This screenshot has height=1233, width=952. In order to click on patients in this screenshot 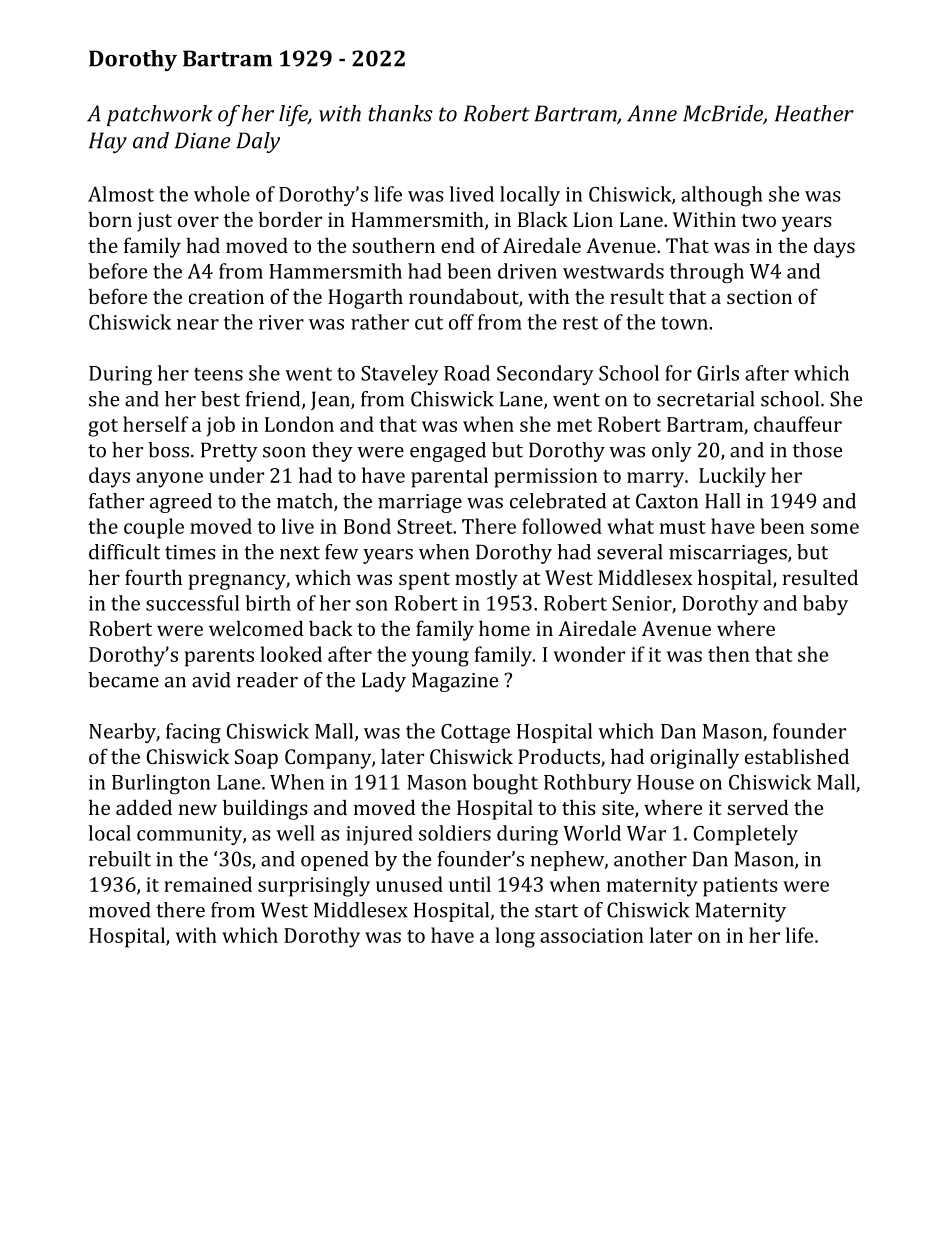, I will do `click(740, 887)`.
